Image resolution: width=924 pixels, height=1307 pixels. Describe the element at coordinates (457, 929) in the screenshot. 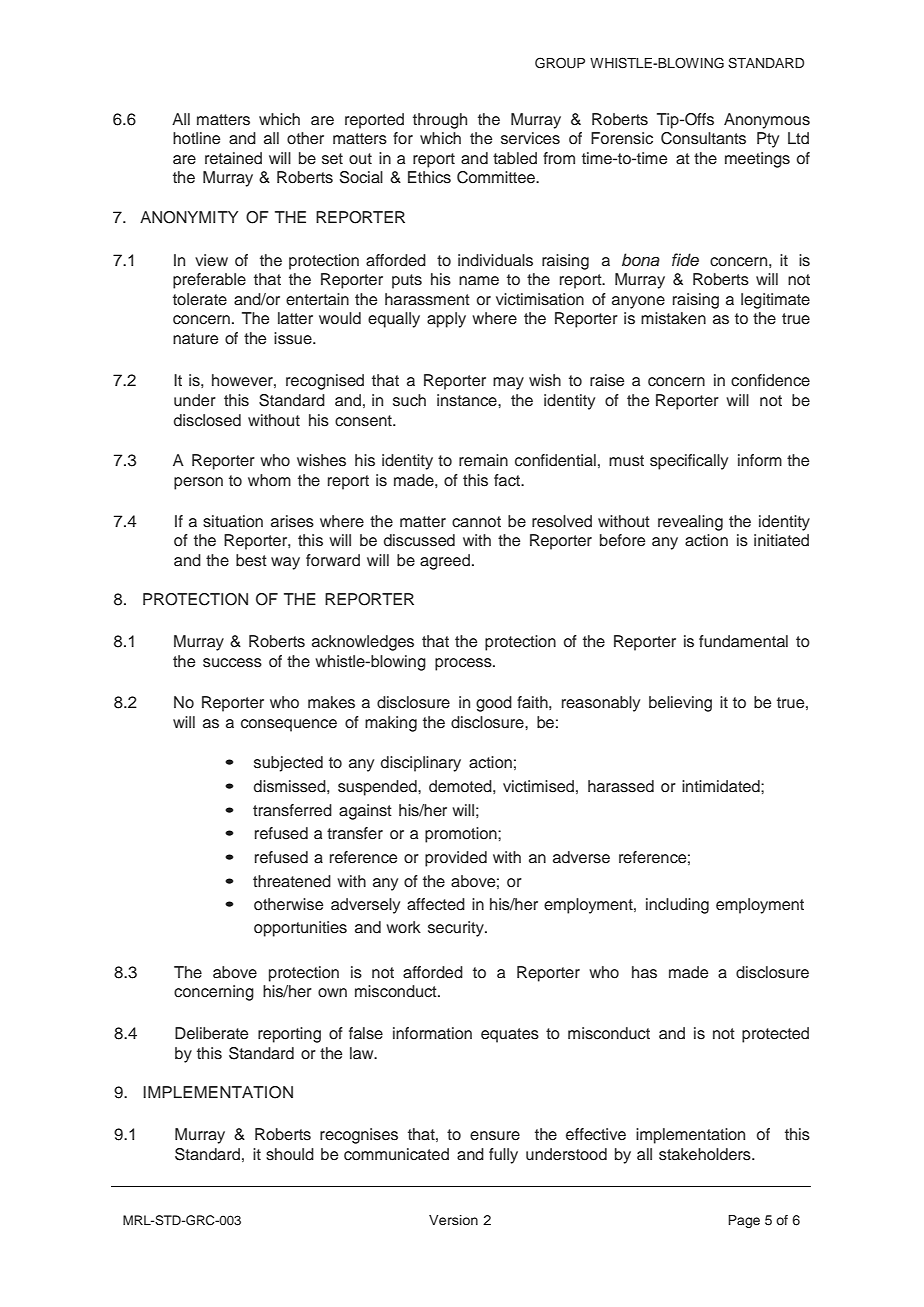

I see `security` at that location.
